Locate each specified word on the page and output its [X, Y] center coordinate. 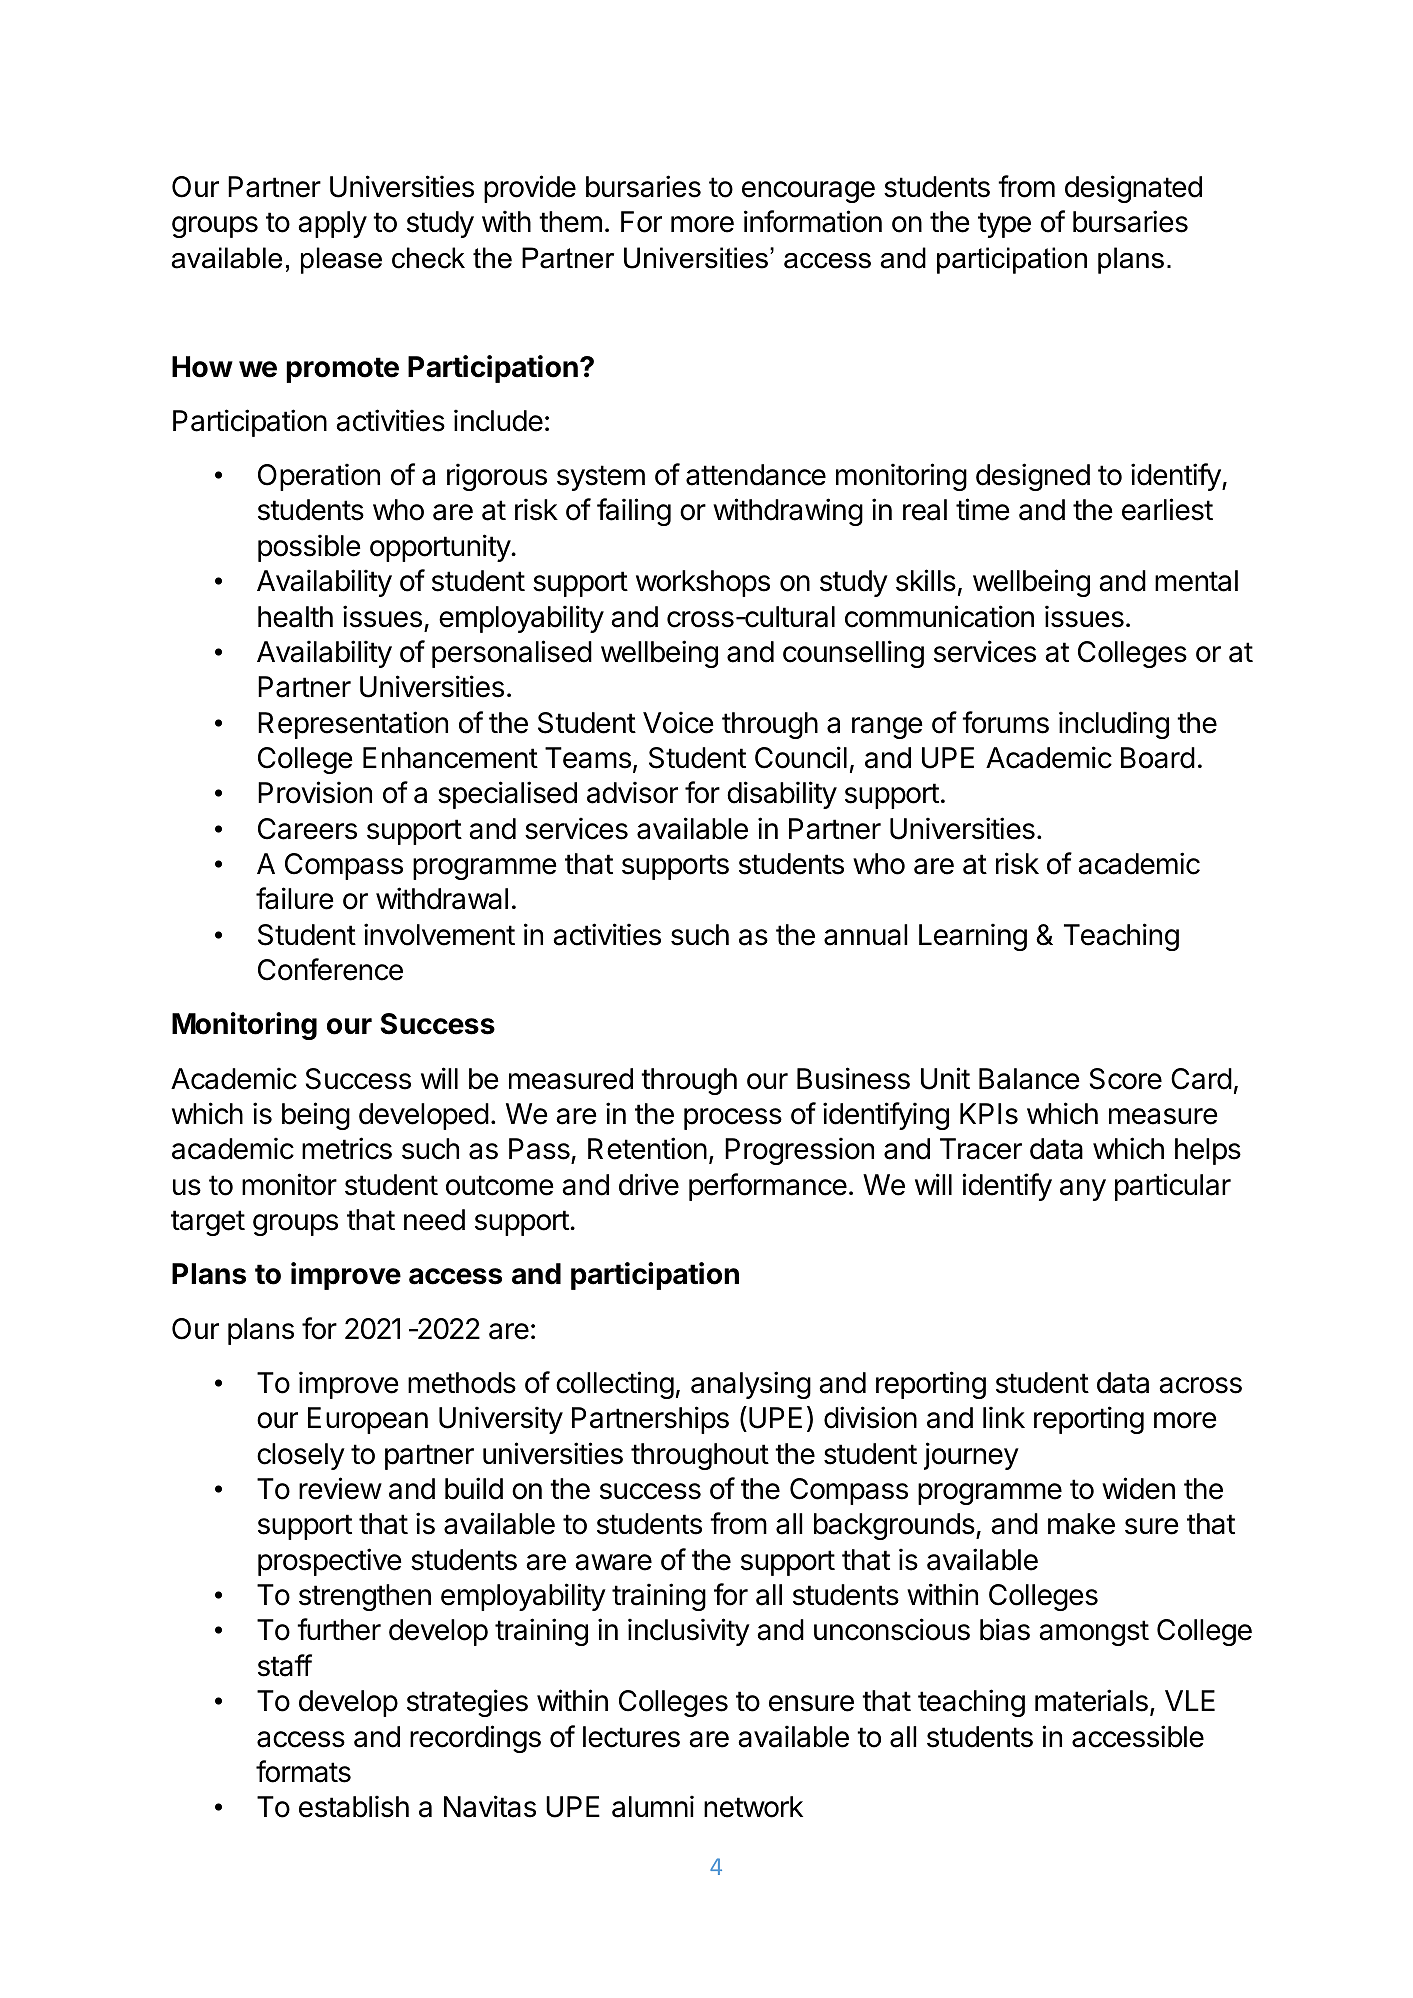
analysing [751, 1385]
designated [1133, 189]
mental [1196, 581]
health [295, 617]
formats [303, 1771]
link [1004, 1417]
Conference [330, 969]
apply [332, 224]
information [813, 221]
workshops [703, 583]
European [368, 1420]
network [753, 1807]
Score [1126, 1079]
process [733, 1119]
